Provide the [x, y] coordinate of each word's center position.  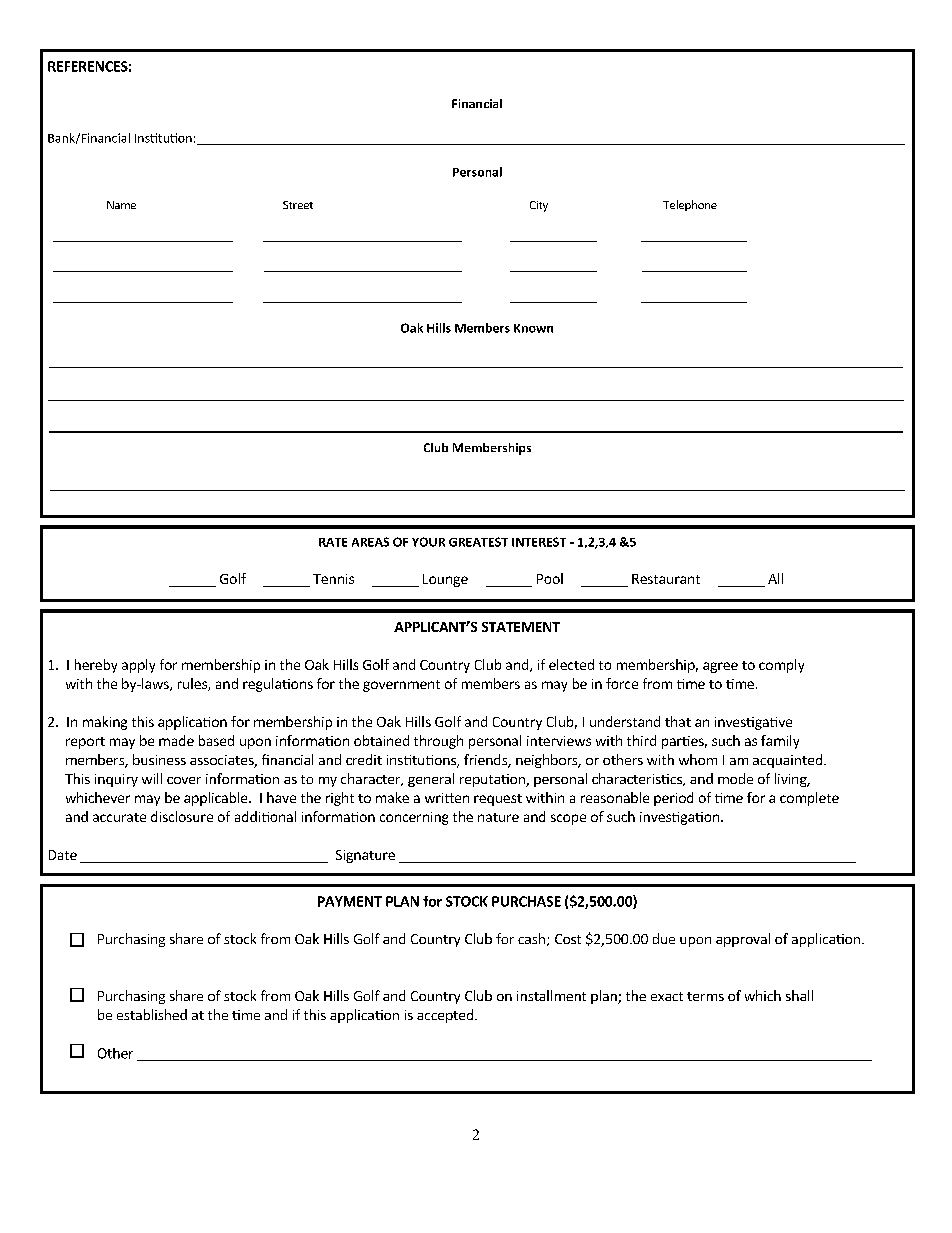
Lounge [445, 580]
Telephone [690, 205]
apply [138, 666]
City [539, 206]
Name [121, 205]
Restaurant [666, 579]
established [152, 1014]
